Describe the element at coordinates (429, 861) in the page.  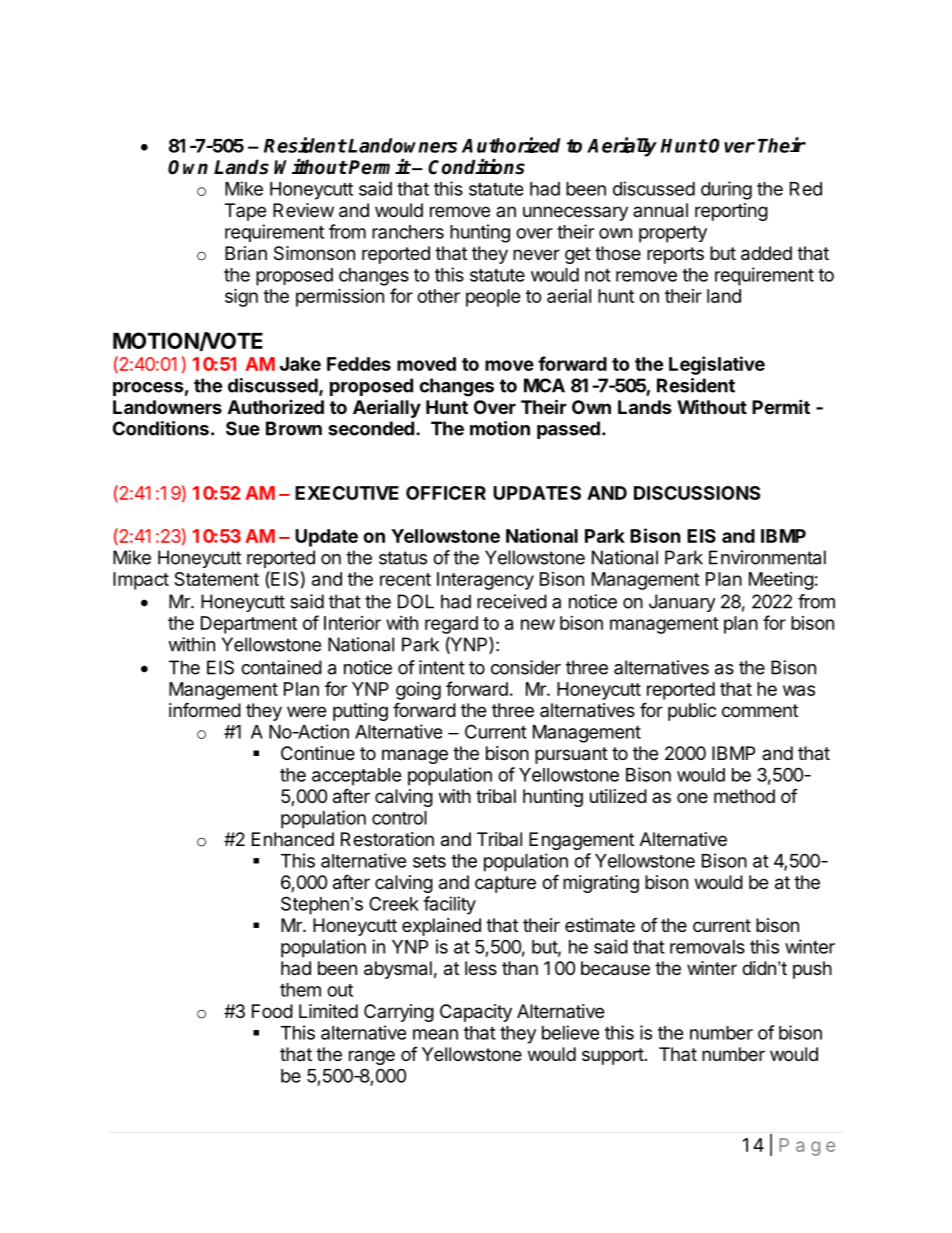
I see `sets` at that location.
